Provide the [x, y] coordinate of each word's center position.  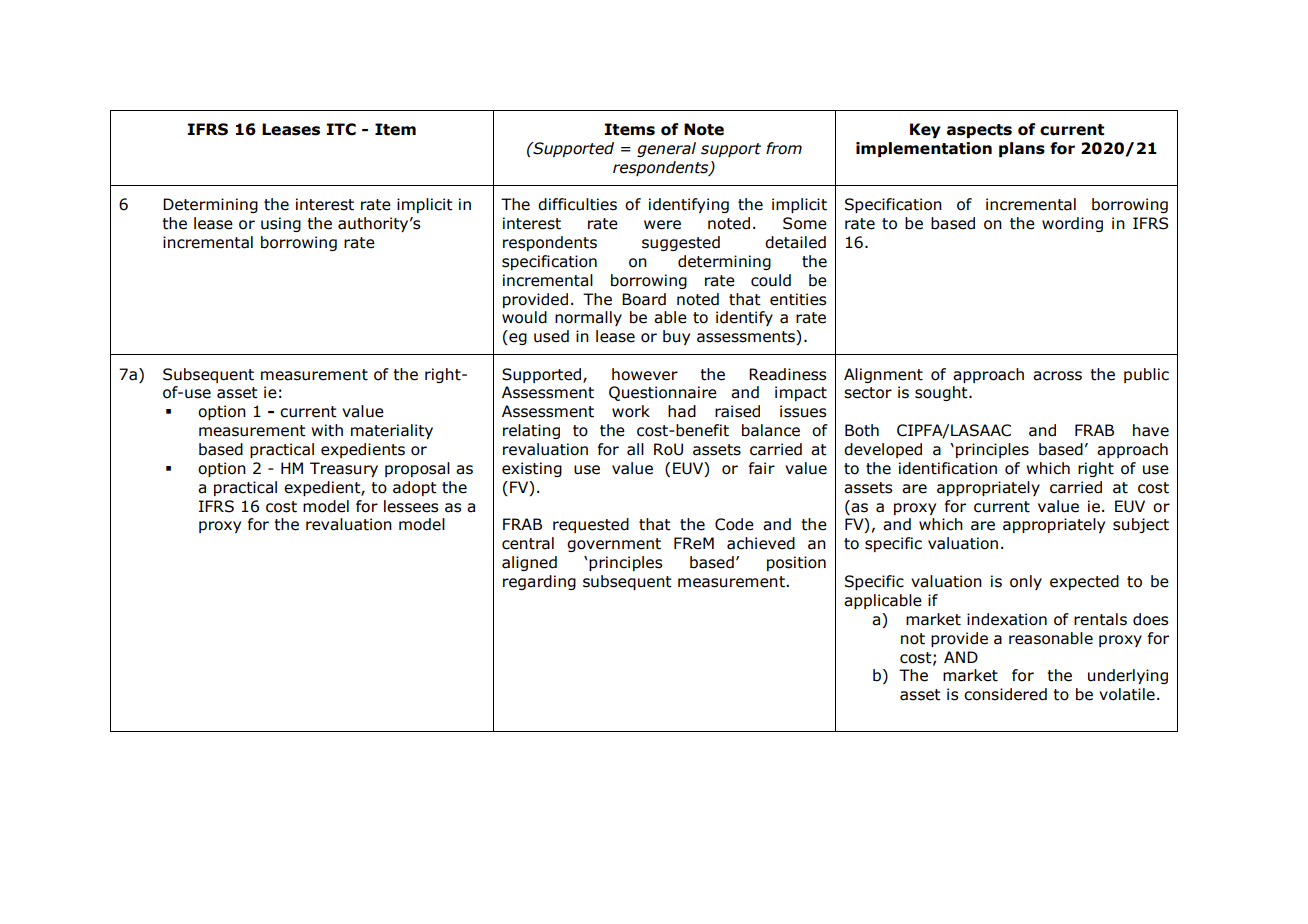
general [666, 149]
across [1057, 376]
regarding [539, 582]
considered [1005, 694]
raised [737, 411]
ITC [341, 129]
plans [1022, 149]
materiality [392, 431]
